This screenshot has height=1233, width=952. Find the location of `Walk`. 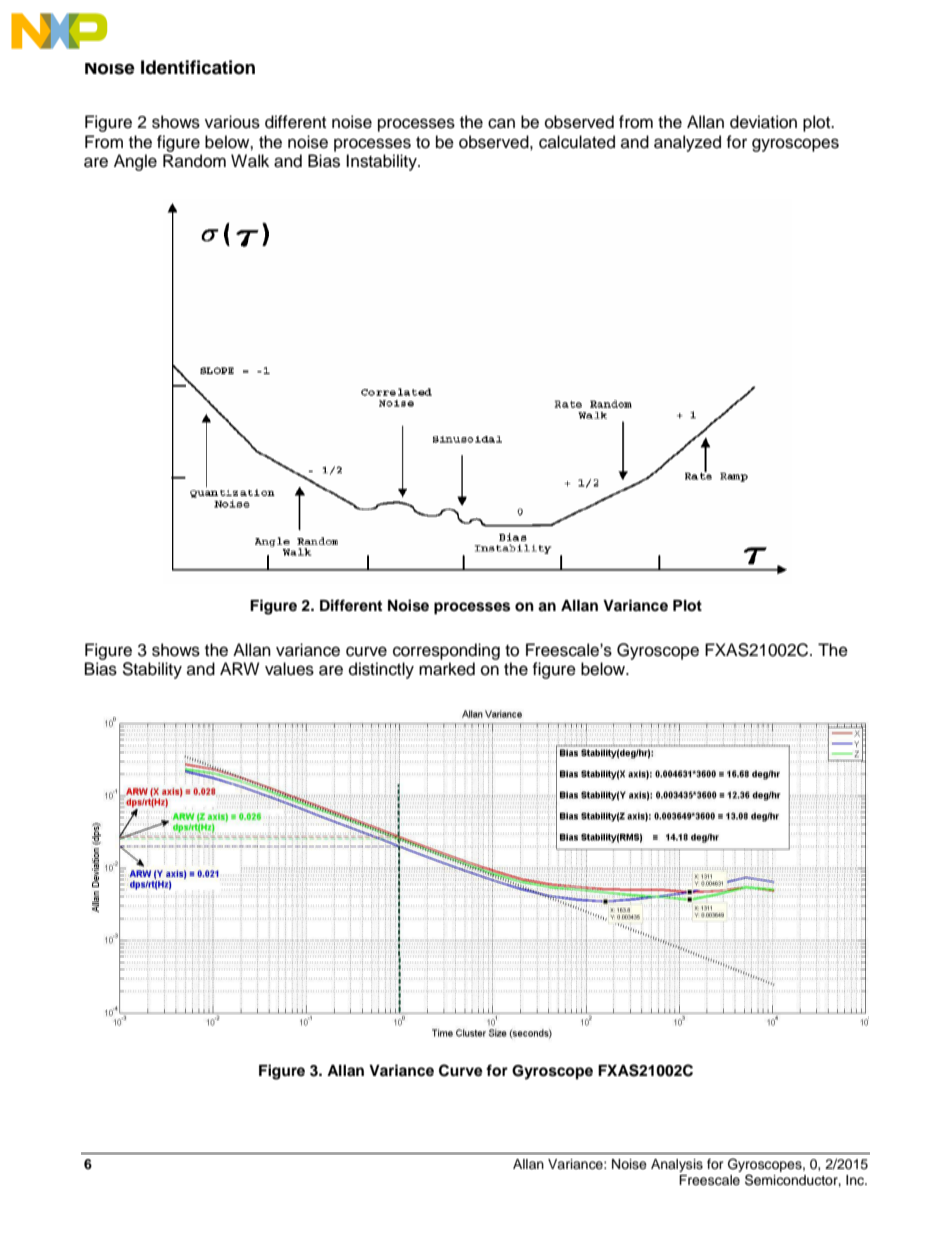

Walk is located at coordinates (250, 161).
